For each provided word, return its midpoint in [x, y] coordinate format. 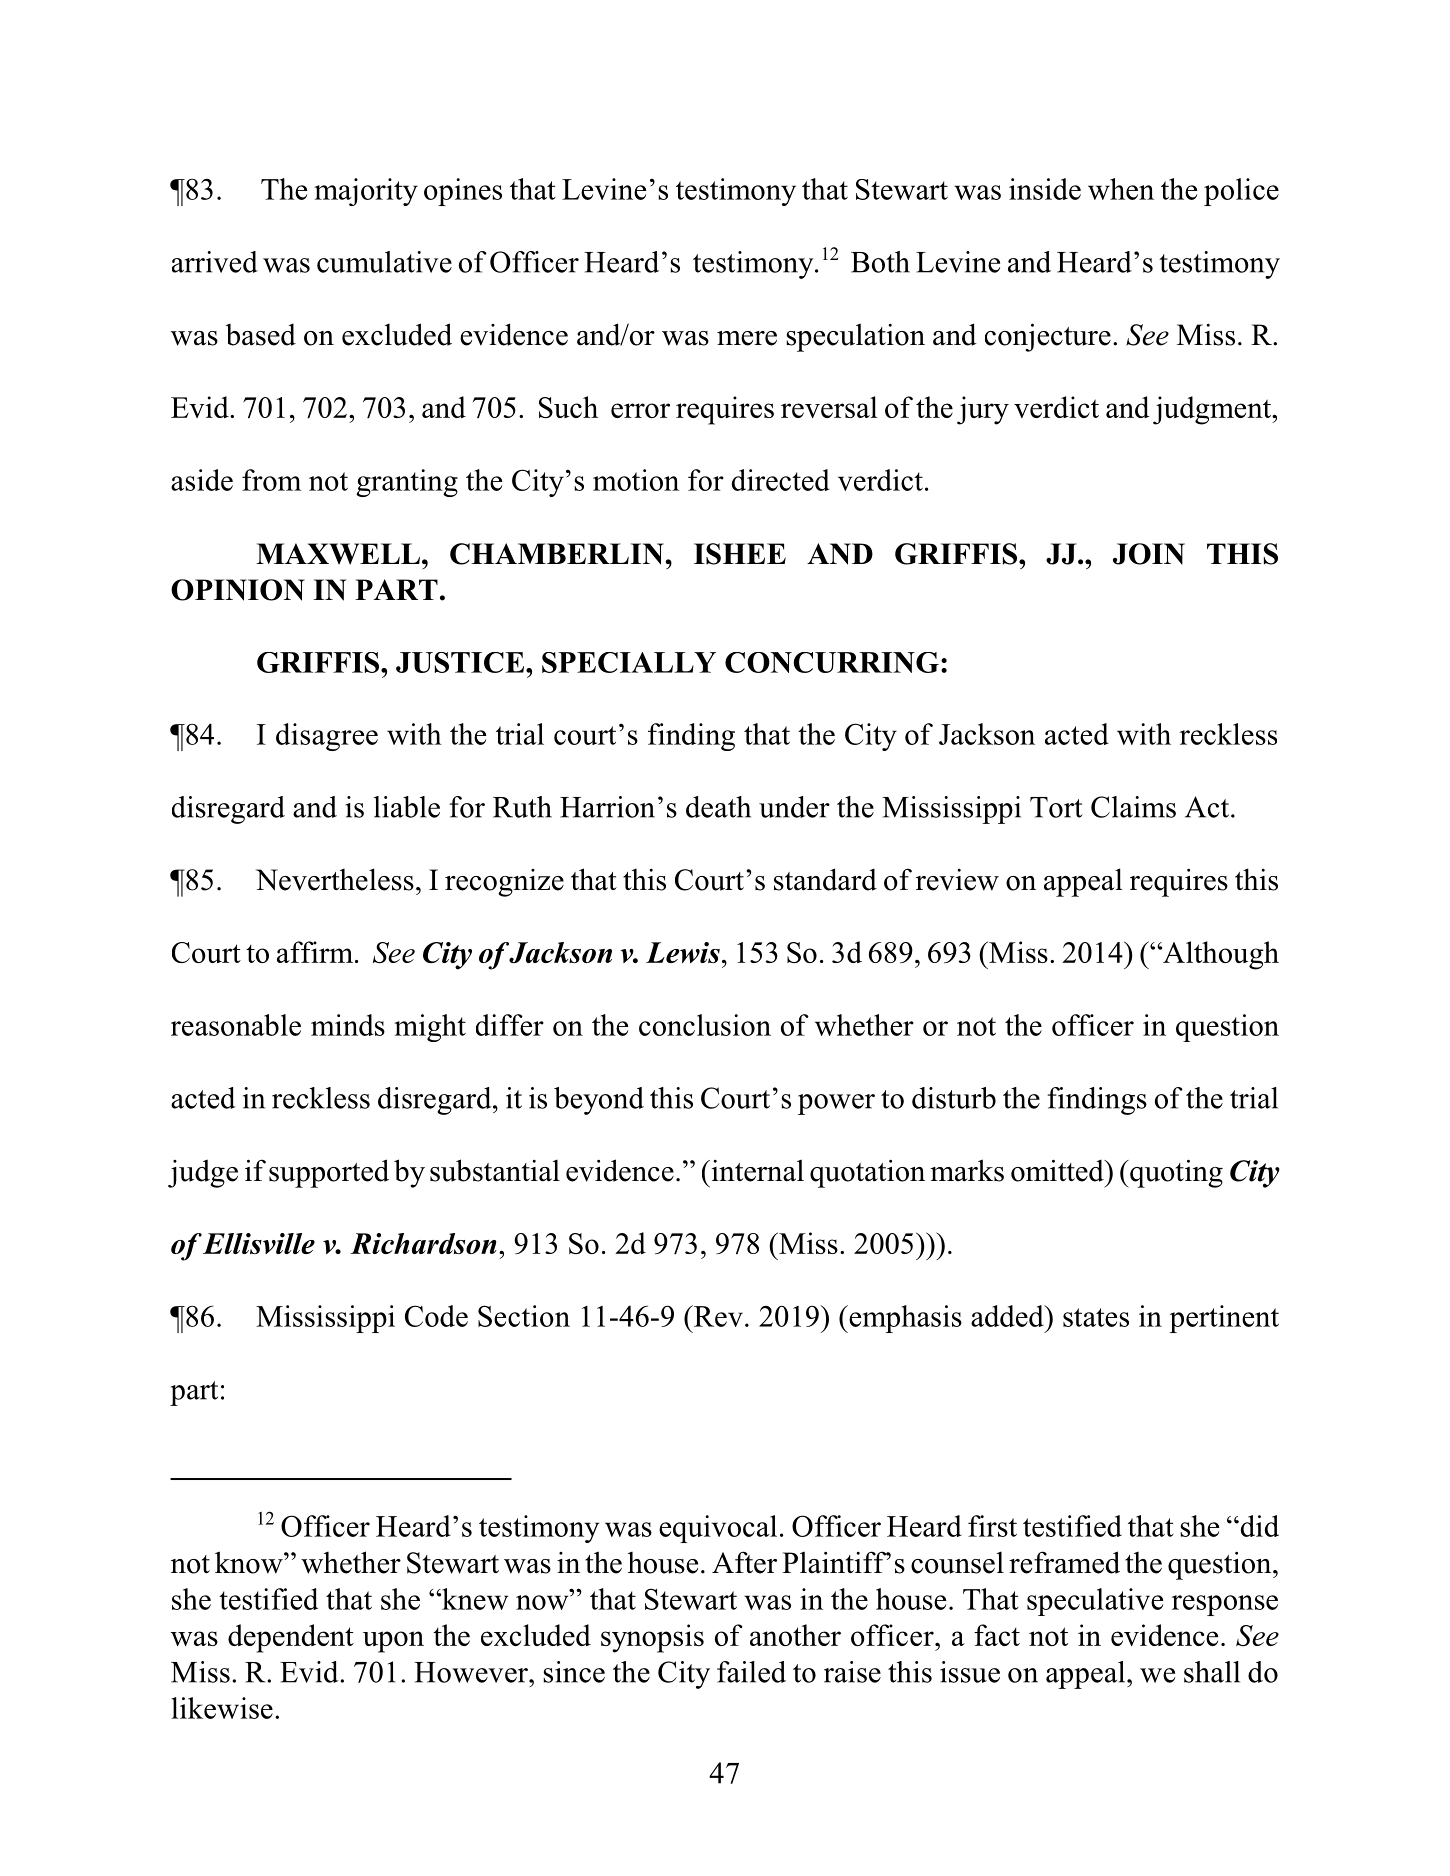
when [1121, 189]
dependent [291, 1638]
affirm [315, 952]
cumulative [384, 262]
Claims [1133, 807]
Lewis [683, 952]
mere [747, 338]
